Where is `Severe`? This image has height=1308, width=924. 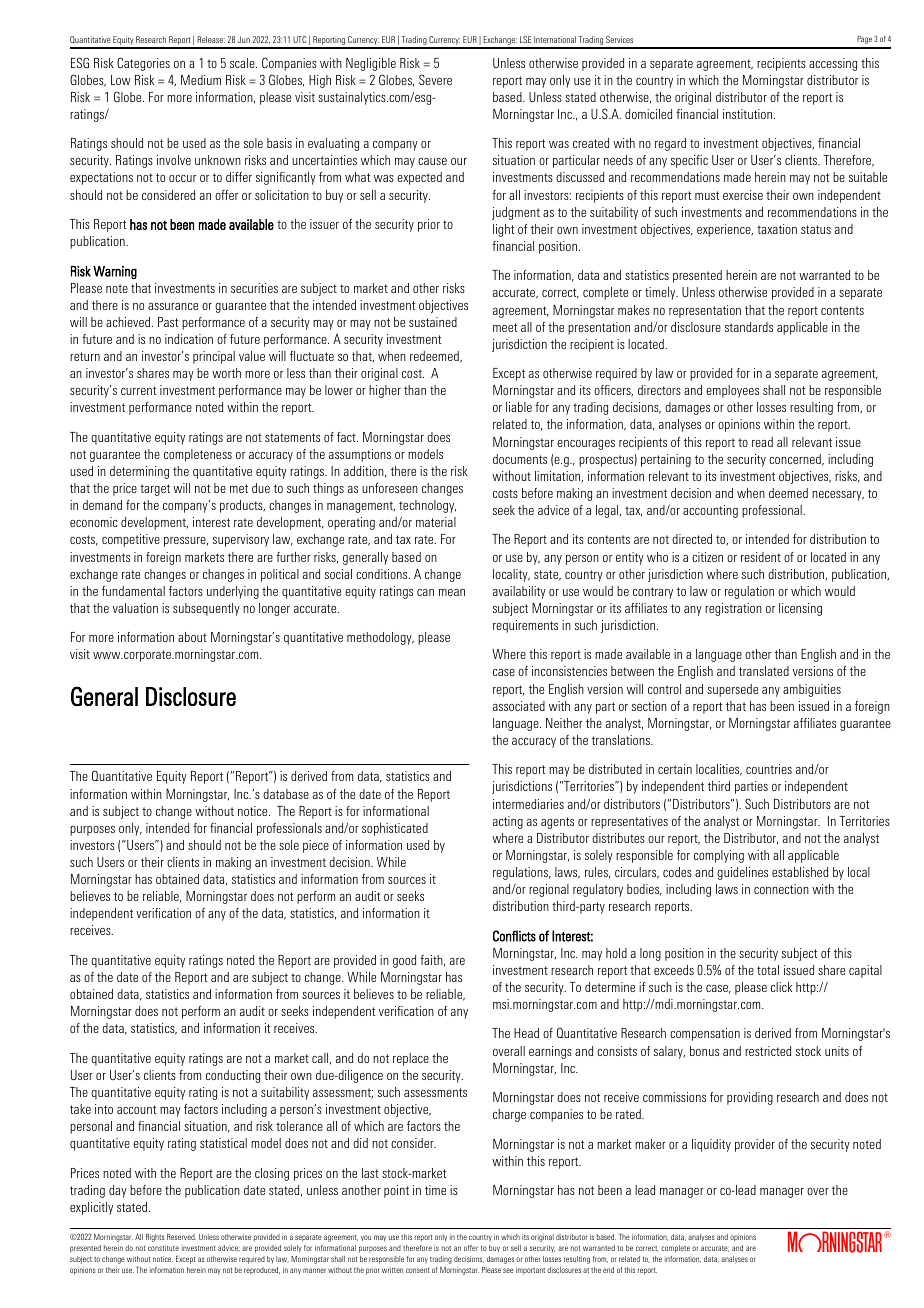
Severe is located at coordinates (435, 79).
